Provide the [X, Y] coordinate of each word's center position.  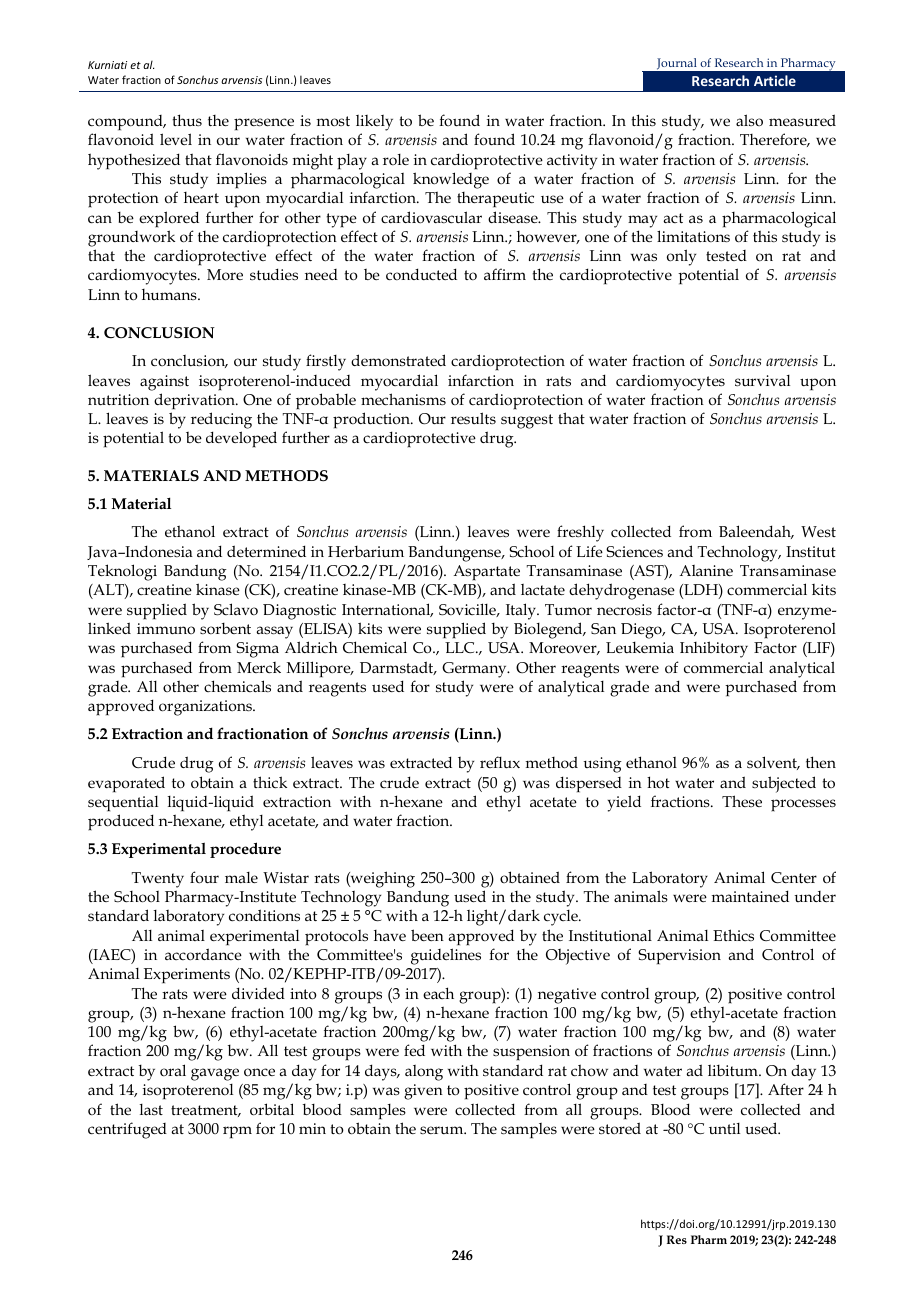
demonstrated [398, 360]
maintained [750, 896]
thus [187, 120]
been [427, 935]
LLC [461, 647]
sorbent [225, 628]
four [204, 877]
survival [762, 380]
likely [374, 124]
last [151, 1109]
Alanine [706, 570]
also [749, 120]
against [164, 383]
